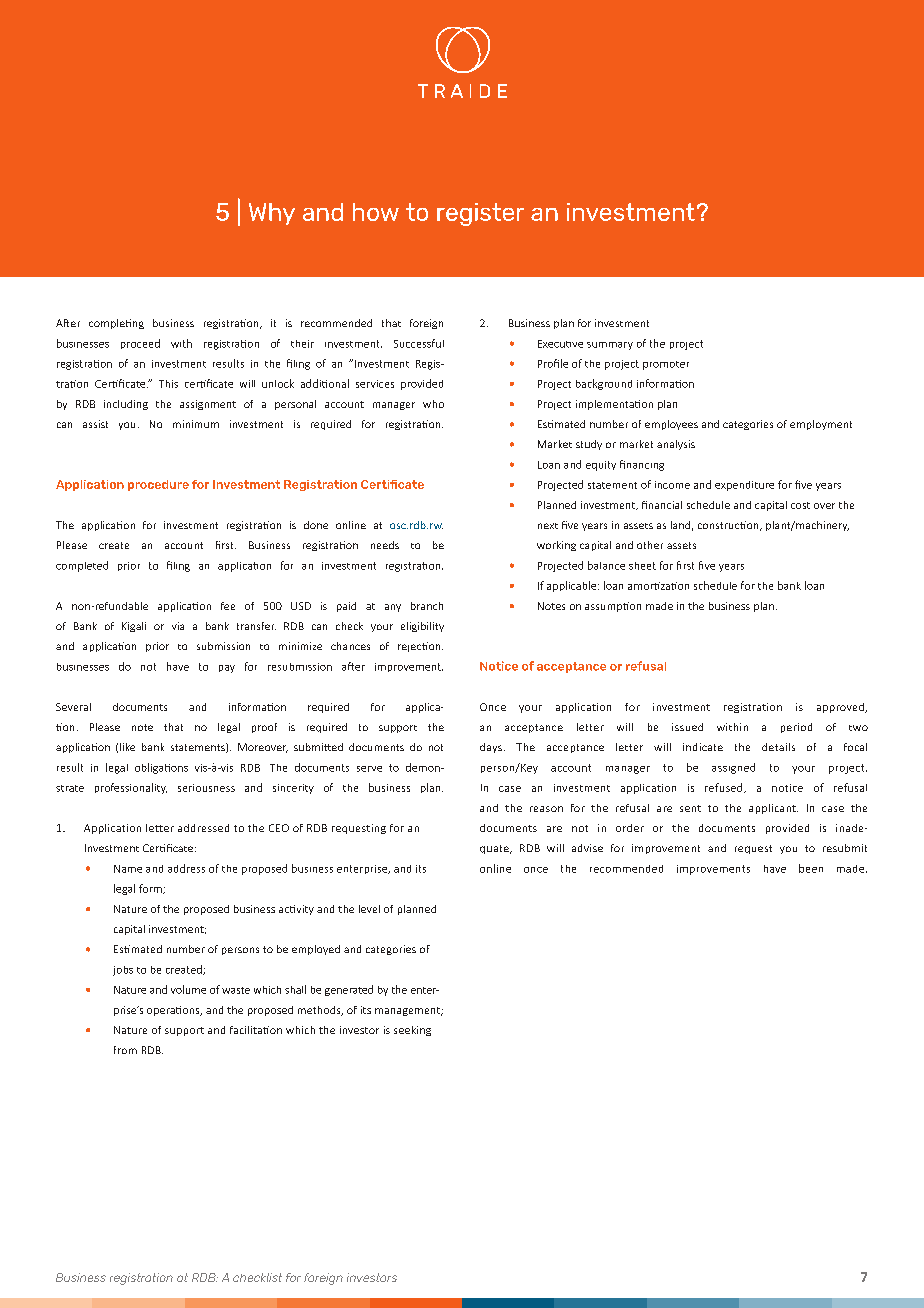 Image resolution: width=924 pixels, height=1308 pixels. I want to click on summary, so click(610, 346).
